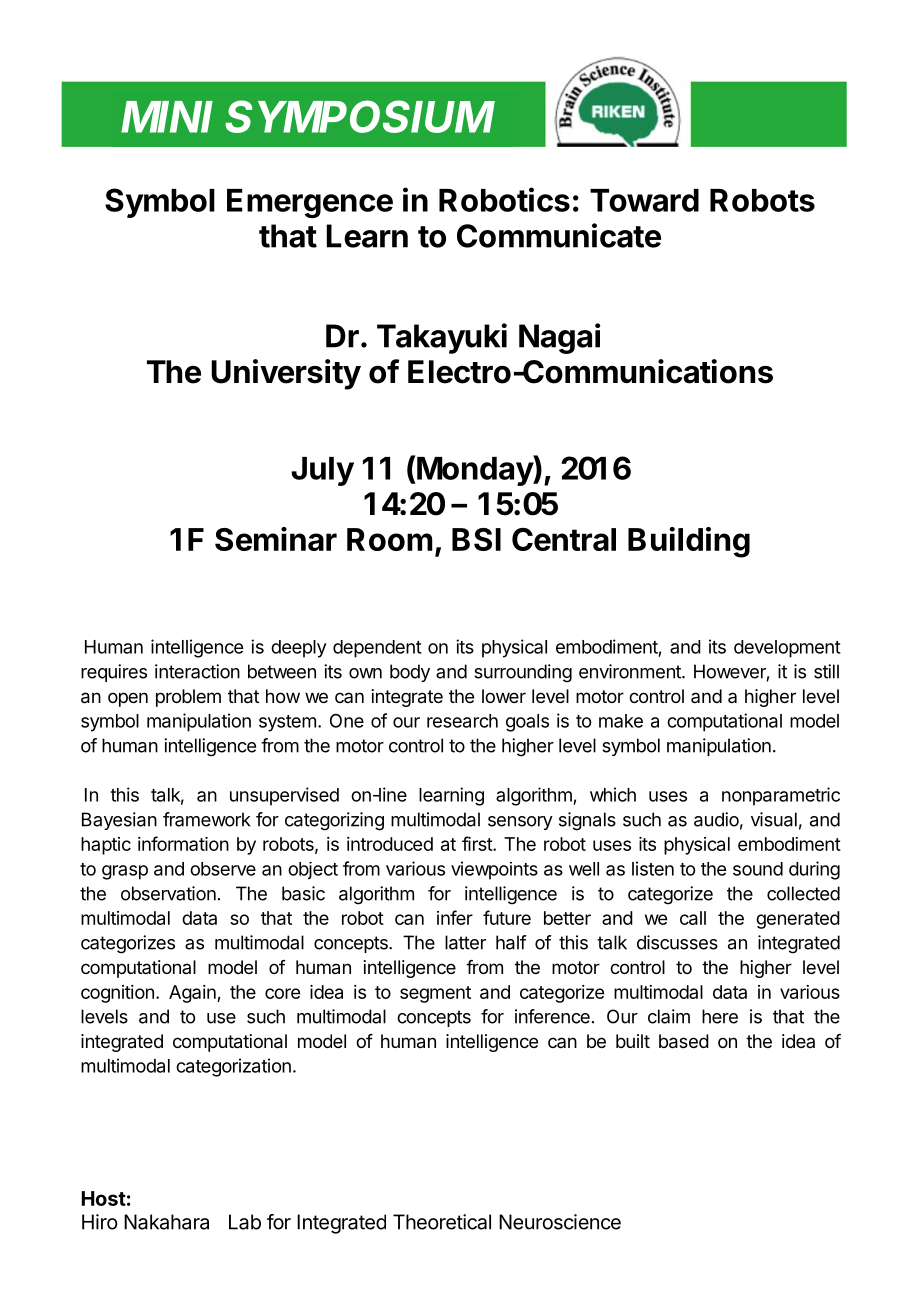 The image size is (924, 1308). What do you see at coordinates (183, 843) in the screenshot?
I see `information` at bounding box center [183, 843].
